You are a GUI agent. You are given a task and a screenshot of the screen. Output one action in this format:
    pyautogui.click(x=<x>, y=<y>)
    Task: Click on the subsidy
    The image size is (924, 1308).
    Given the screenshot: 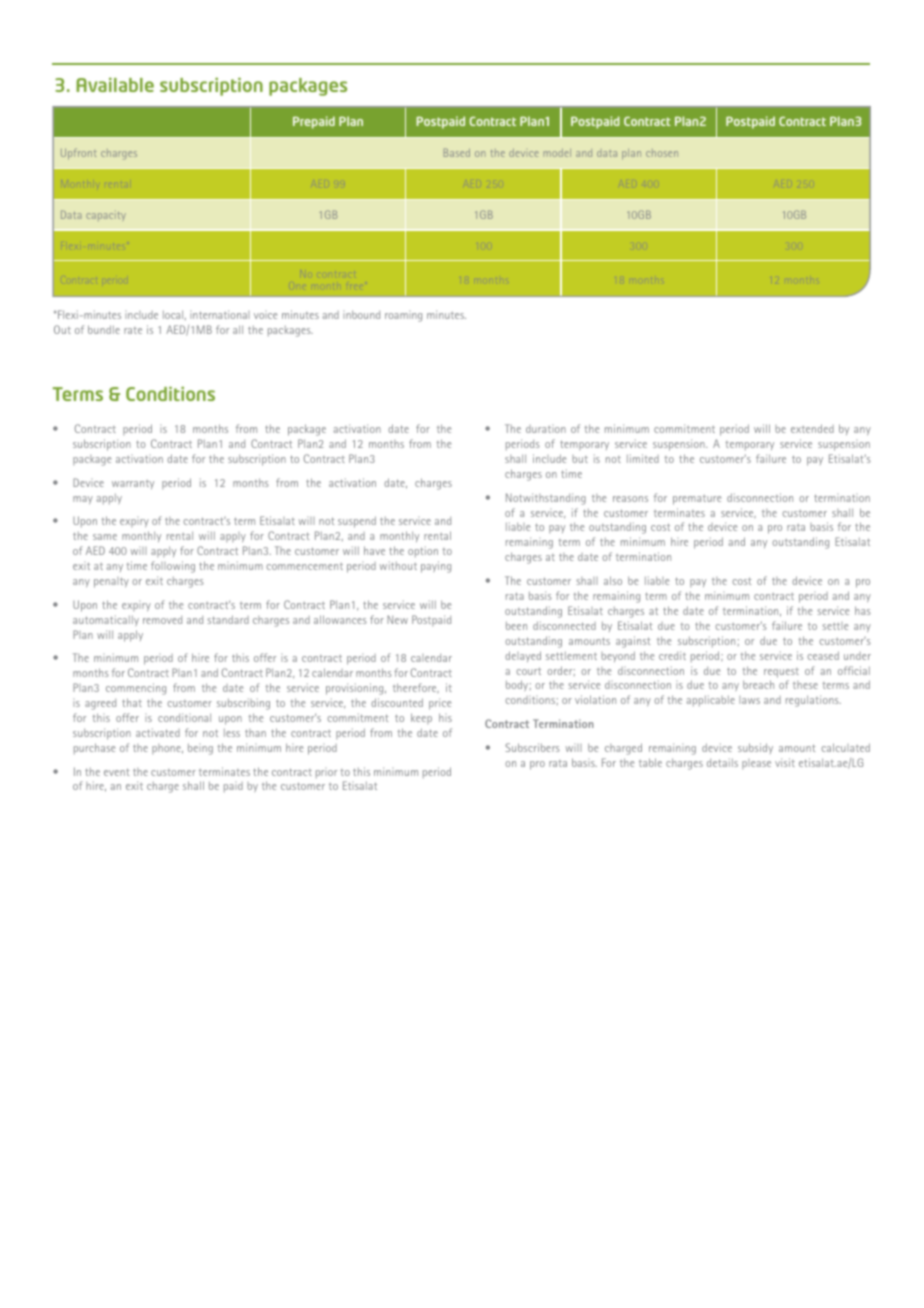 What is the action you would take?
    pyautogui.click(x=755, y=748)
